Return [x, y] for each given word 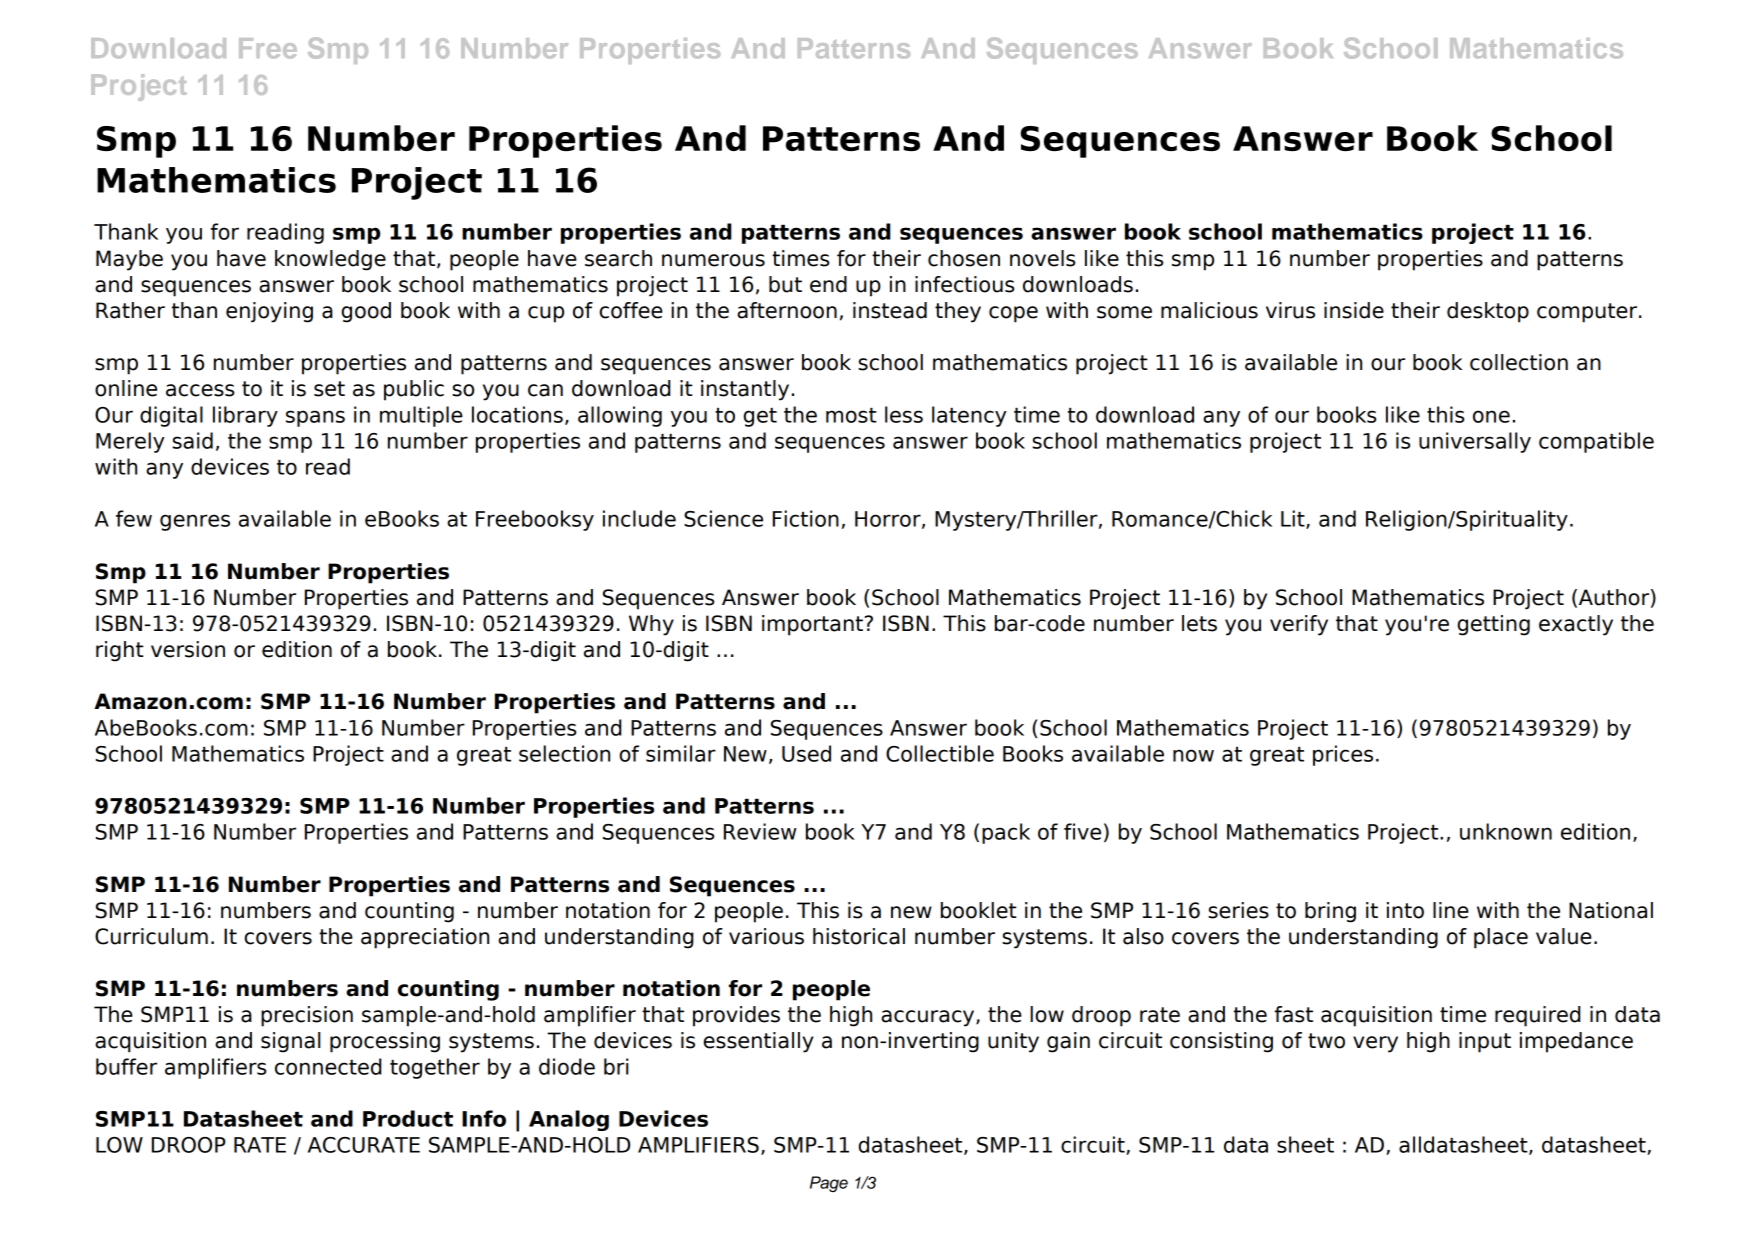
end [828, 284]
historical [859, 936]
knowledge [330, 260]
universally [1475, 442]
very [1375, 1044]
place [1501, 938]
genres [195, 522]
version [188, 649]
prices [1343, 755]
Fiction [806, 518]
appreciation [425, 938]
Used [806, 753]
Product [408, 1118]
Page [829, 1184]
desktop [1488, 312]
